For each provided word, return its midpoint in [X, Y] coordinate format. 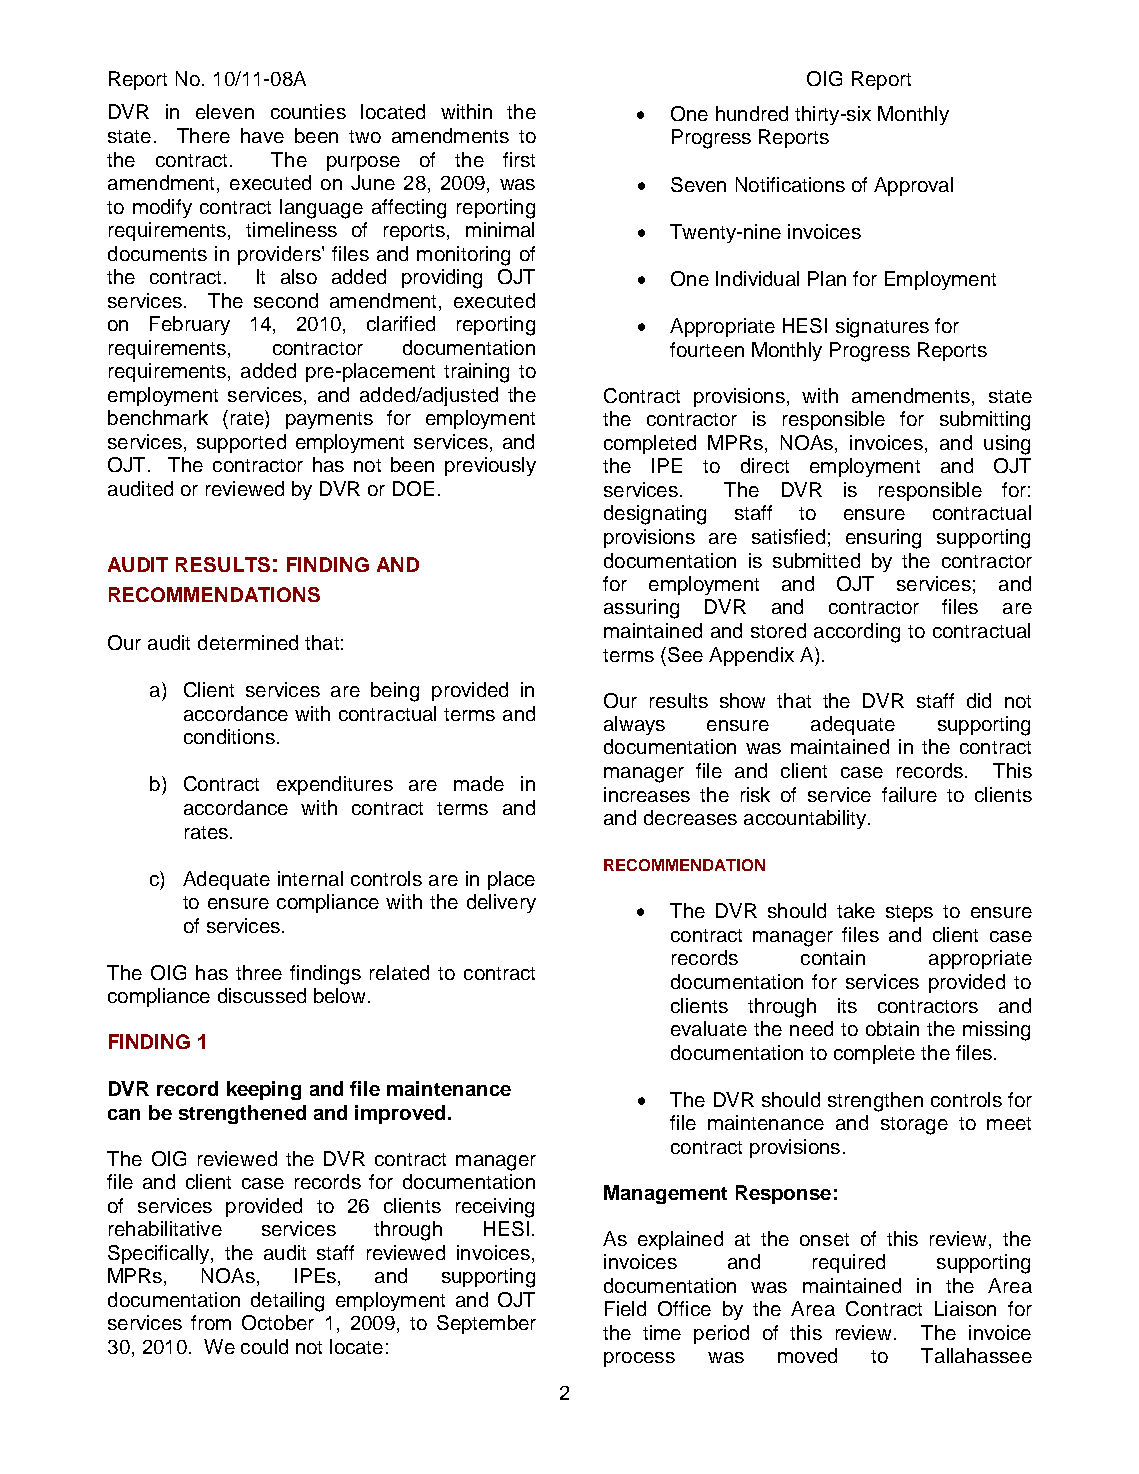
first [519, 159]
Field [625, 1308]
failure [909, 794]
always [634, 725]
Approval [913, 186]
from [211, 1322]
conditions [229, 736]
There [203, 135]
